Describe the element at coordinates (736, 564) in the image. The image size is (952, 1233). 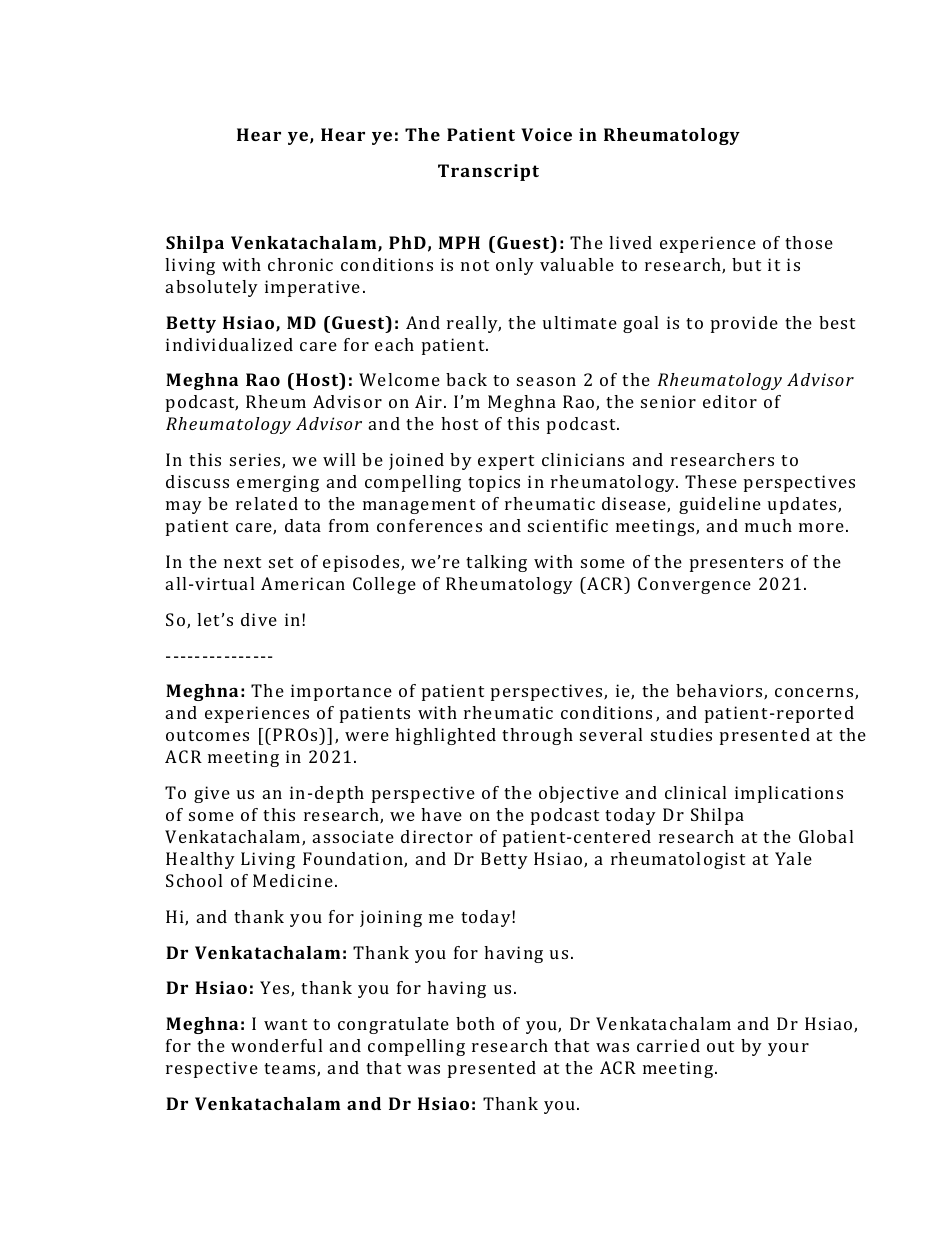
I see `presenters` at that location.
